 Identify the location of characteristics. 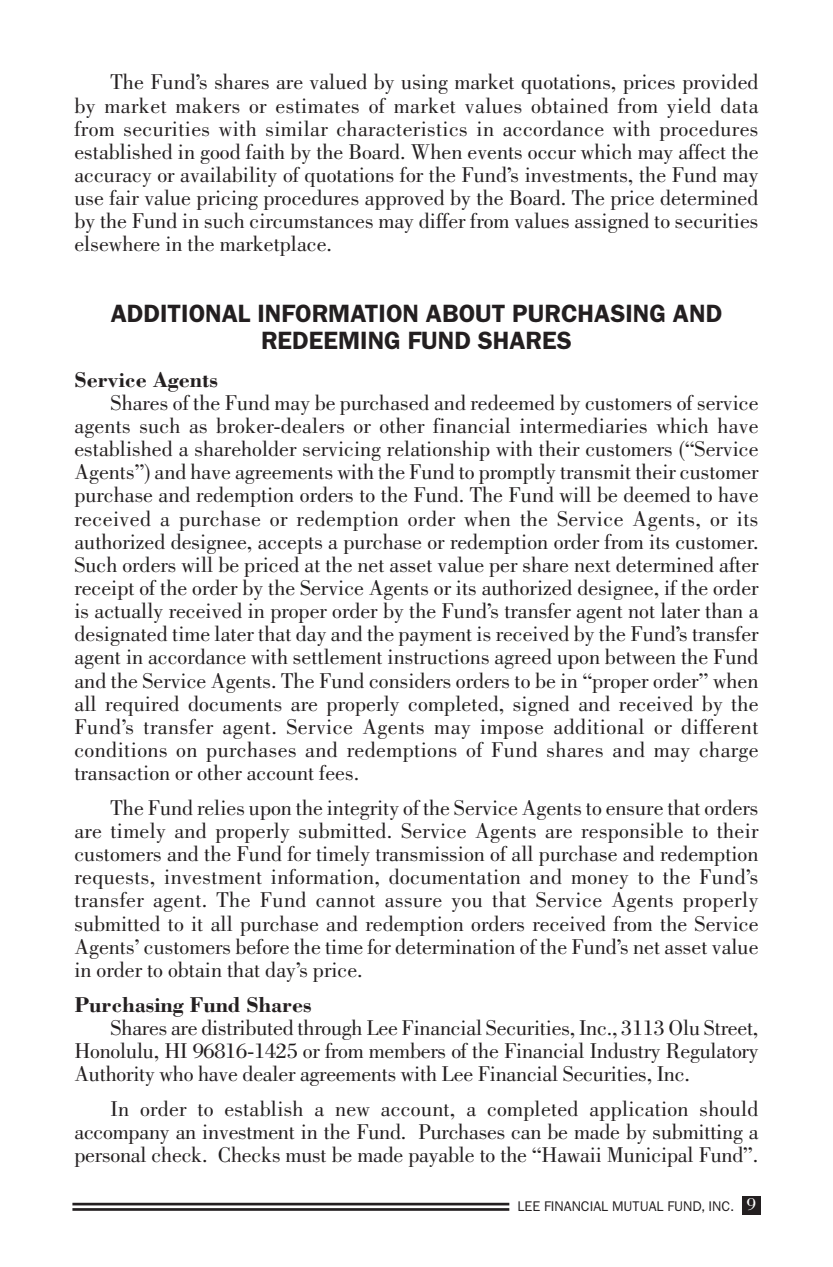
(402, 128).
